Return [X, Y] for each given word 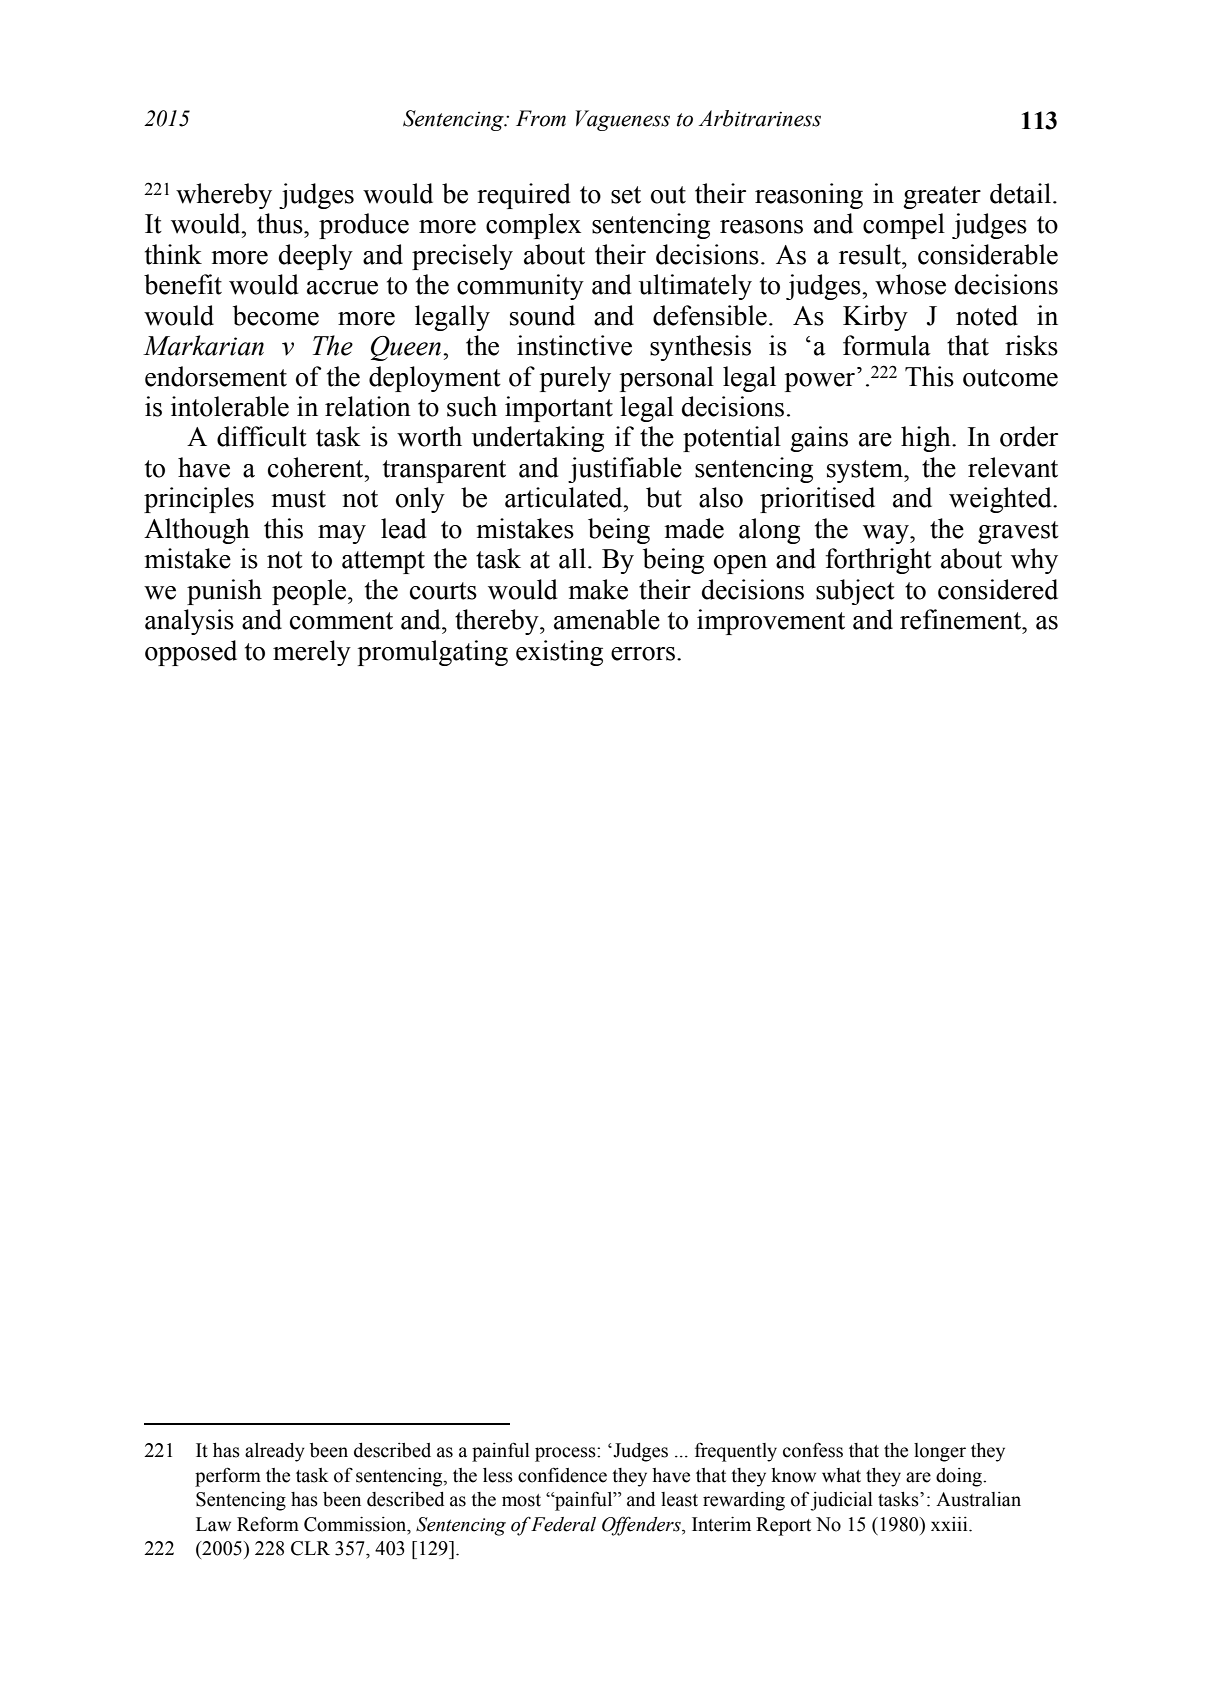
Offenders [642, 1526]
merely [312, 653]
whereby [224, 196]
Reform [268, 1524]
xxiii [950, 1523]
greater [942, 197]
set [626, 195]
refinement [962, 619]
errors [643, 654]
